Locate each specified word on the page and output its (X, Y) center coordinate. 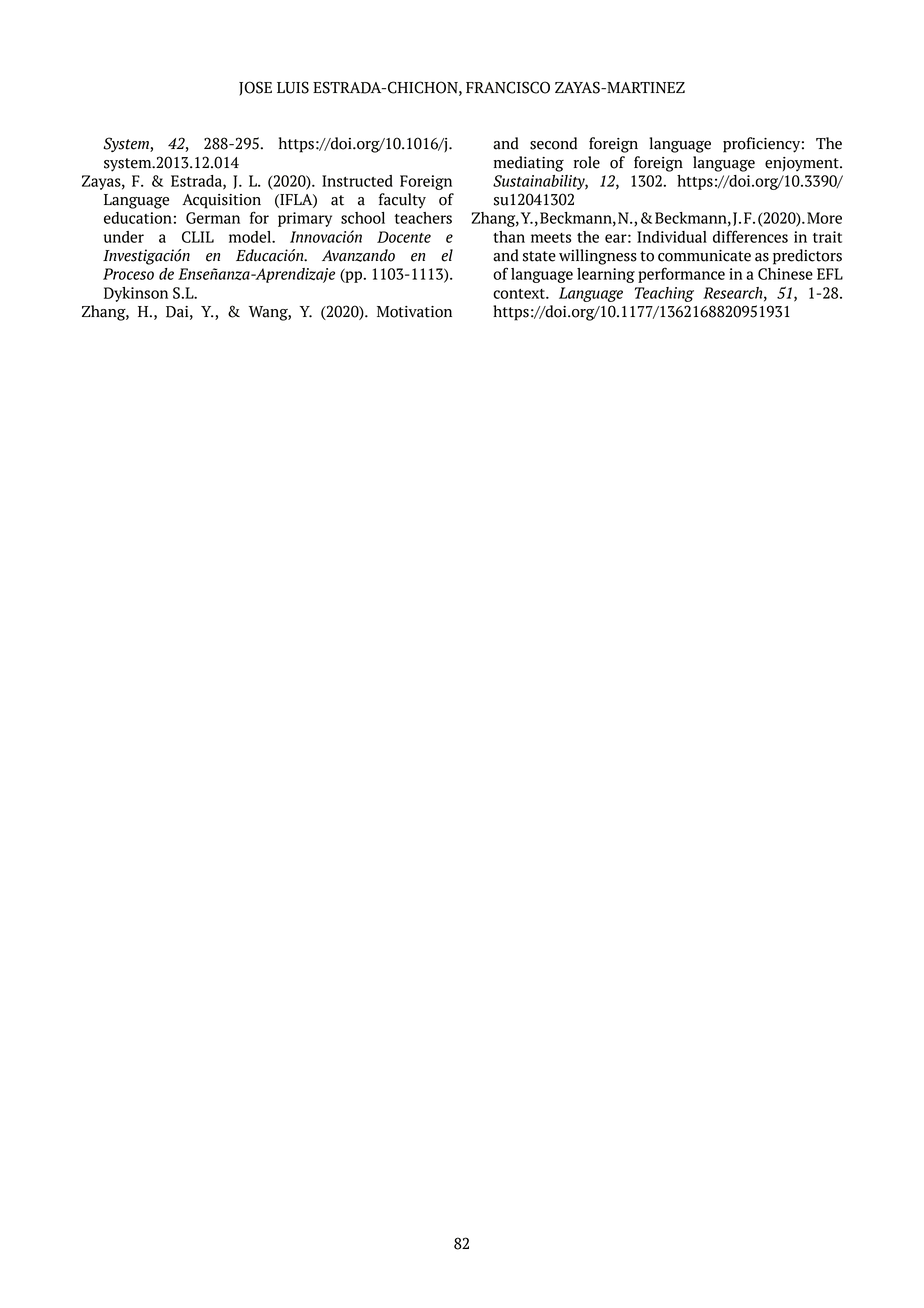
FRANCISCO (508, 87)
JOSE (255, 88)
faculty (402, 201)
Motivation (414, 312)
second (553, 143)
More (824, 218)
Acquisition (221, 201)
